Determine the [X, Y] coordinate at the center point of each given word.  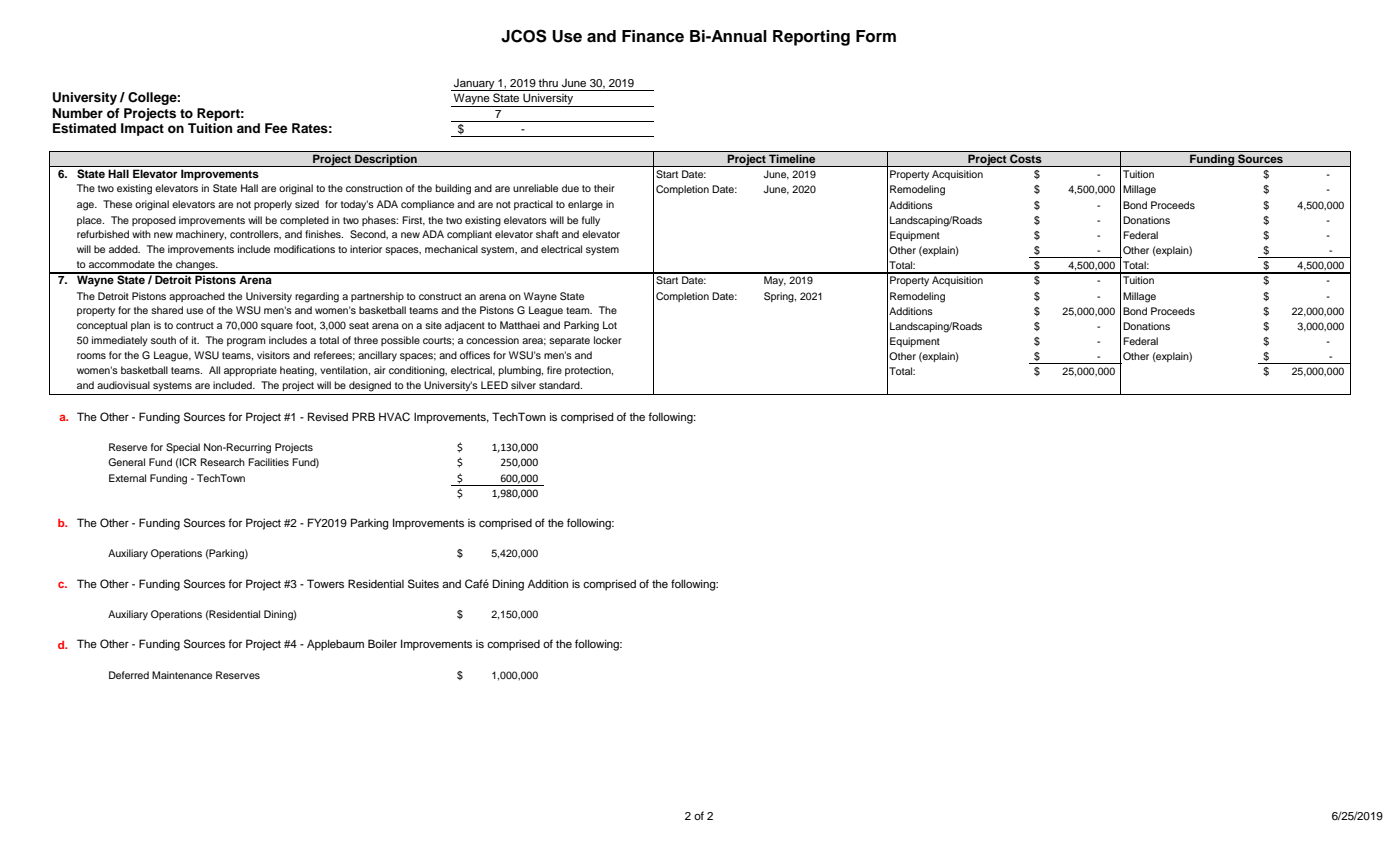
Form [876, 36]
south [163, 340]
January [474, 85]
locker [608, 340]
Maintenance [182, 675]
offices [475, 355]
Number [78, 113]
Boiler [382, 643]
